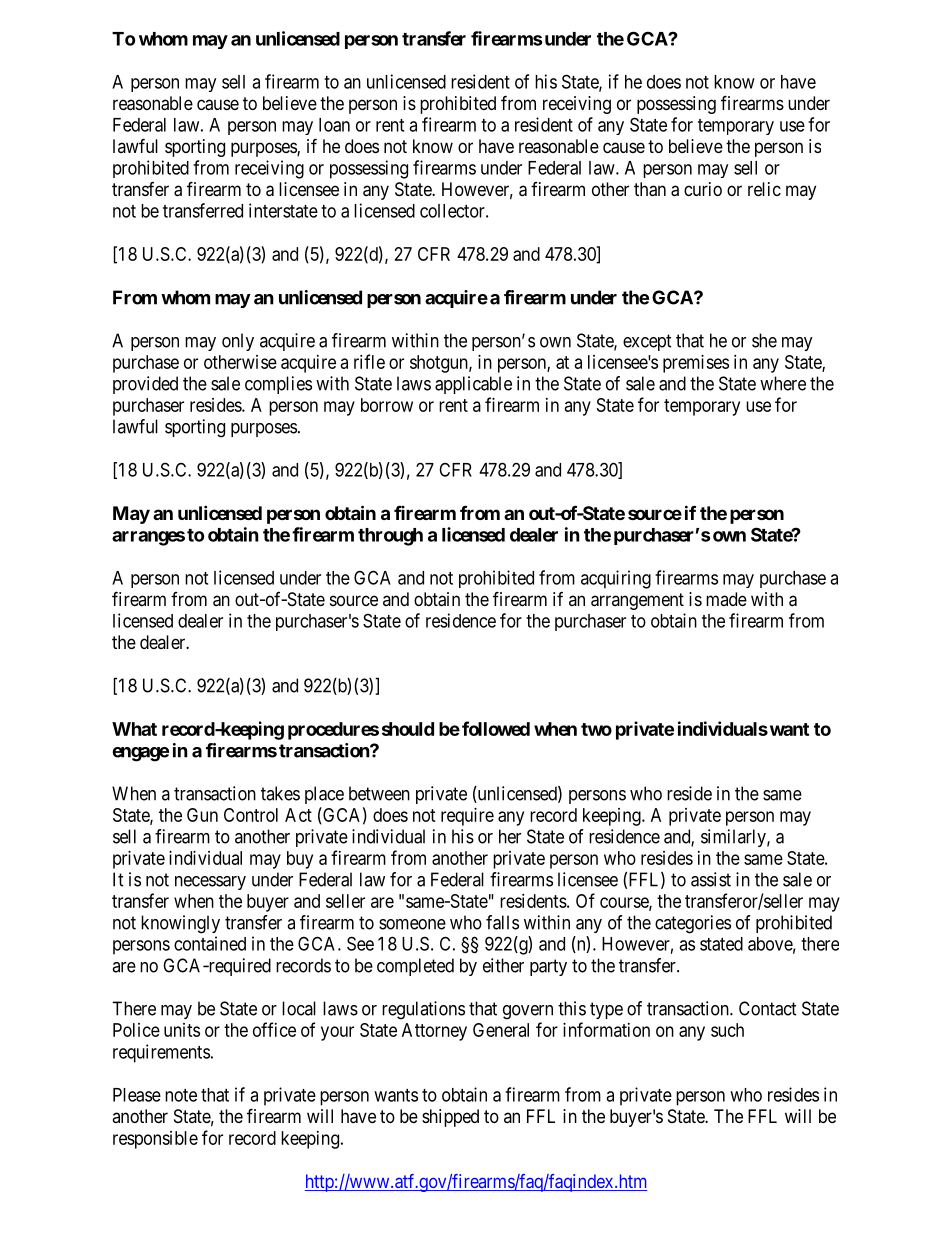 Image resolution: width=952 pixels, height=1233 pixels. I want to click on loan, so click(334, 125).
